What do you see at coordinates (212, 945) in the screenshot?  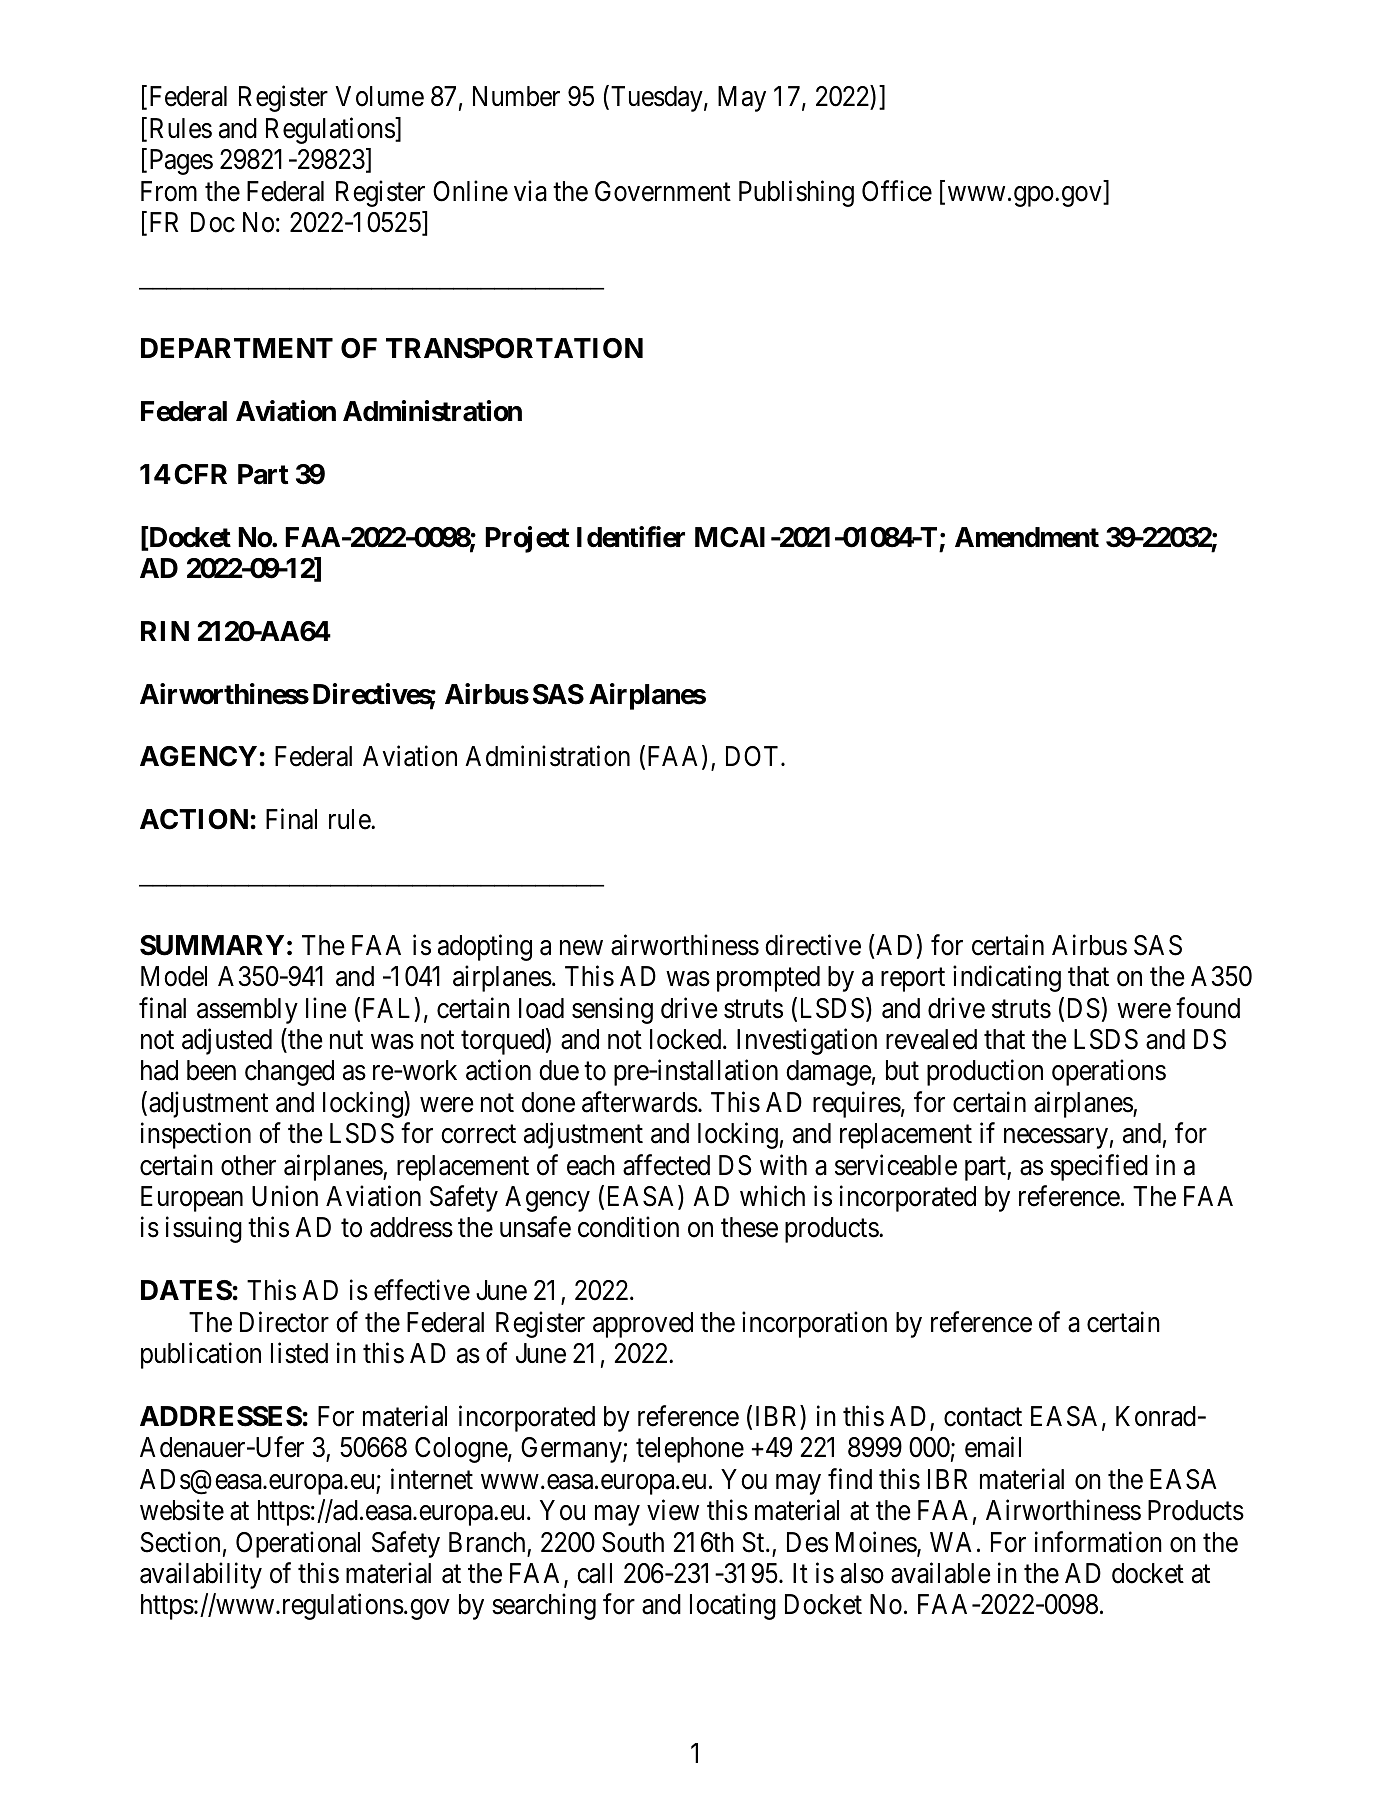 I see `SUMMARY` at bounding box center [212, 945].
